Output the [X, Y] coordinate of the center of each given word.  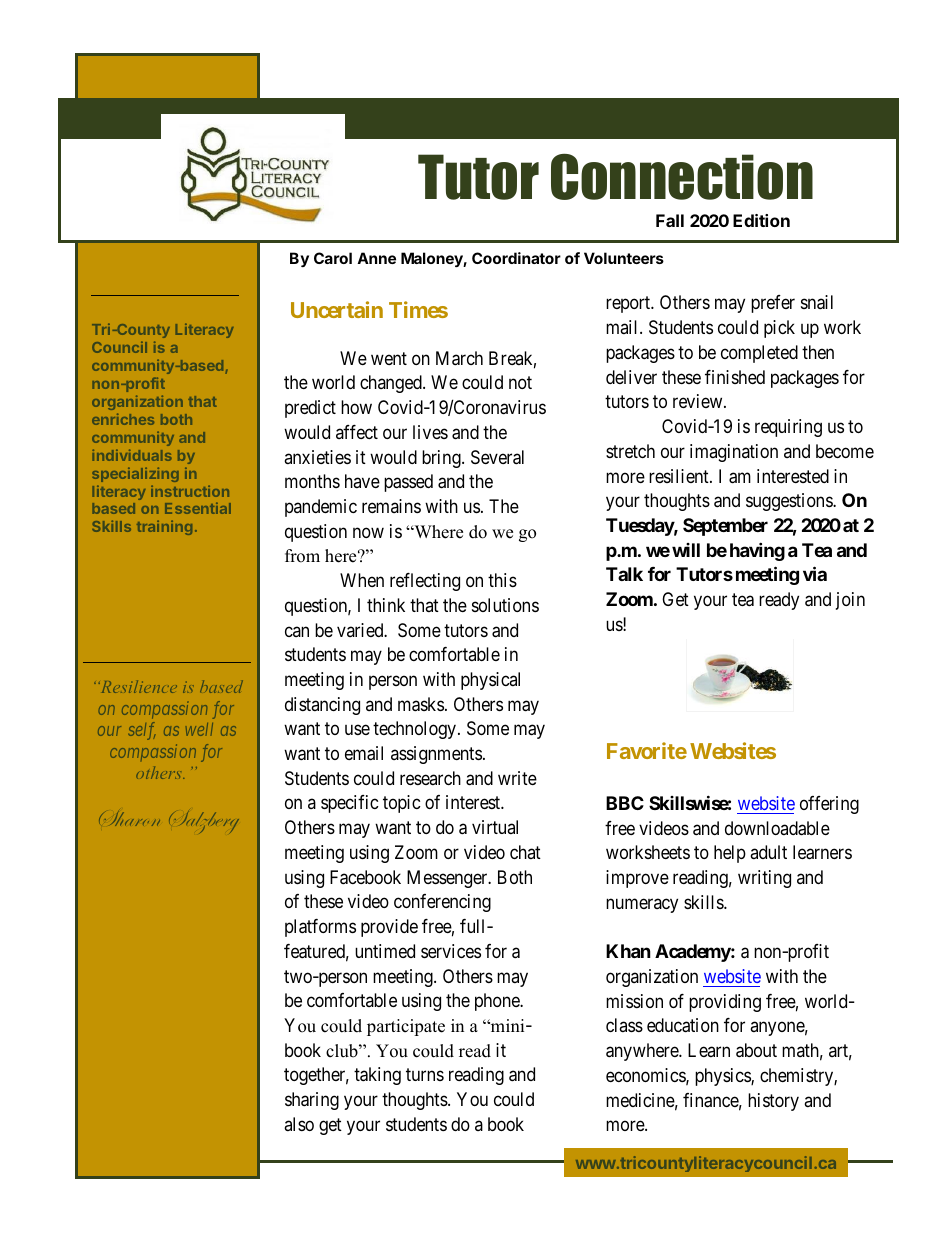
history [773, 1102]
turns [425, 1075]
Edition [761, 220]
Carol [333, 258]
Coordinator [516, 258]
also [299, 1124]
